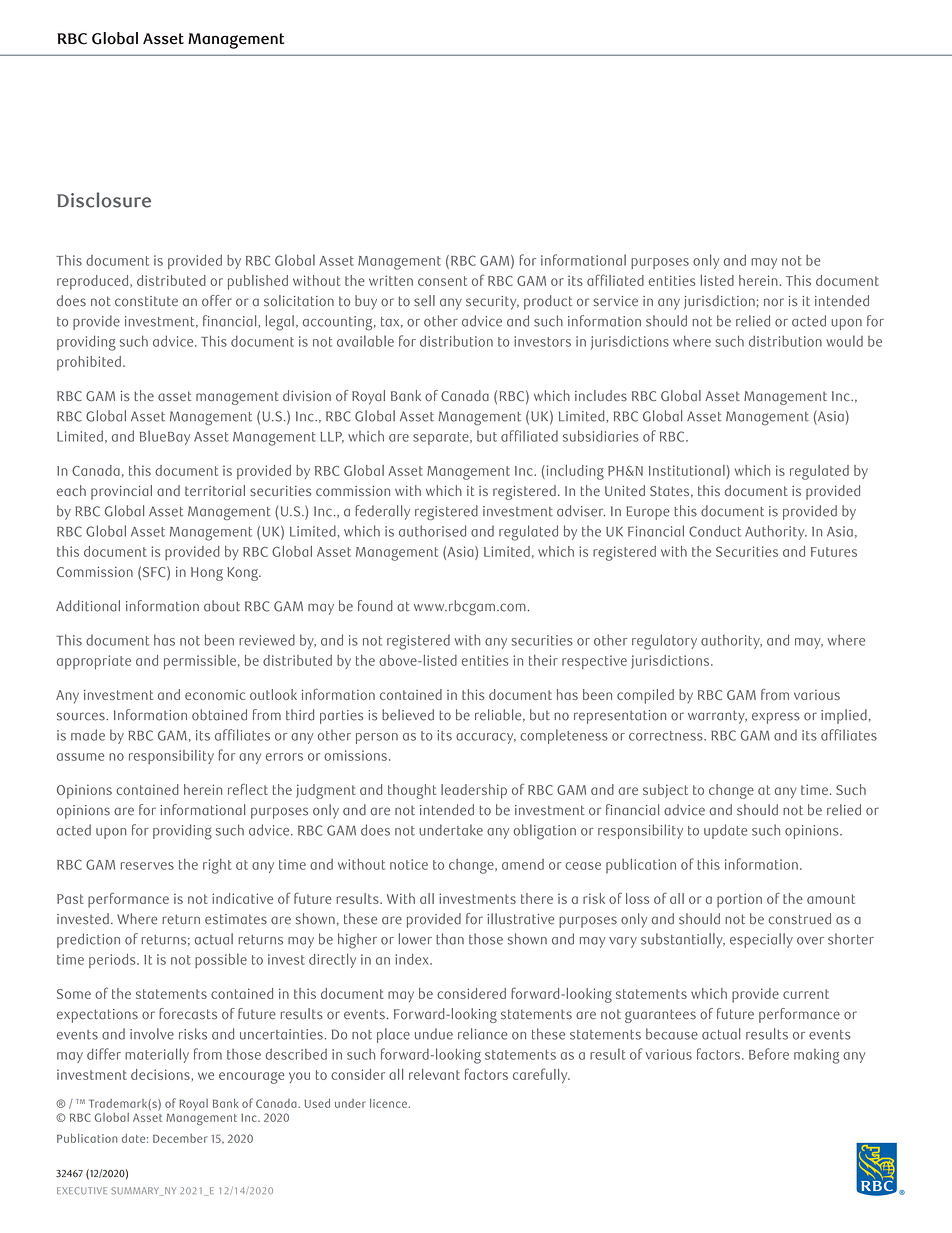 Image resolution: width=952 pixels, height=1233 pixels. Describe the element at coordinates (104, 200) in the image. I see `Disclosure` at that location.
